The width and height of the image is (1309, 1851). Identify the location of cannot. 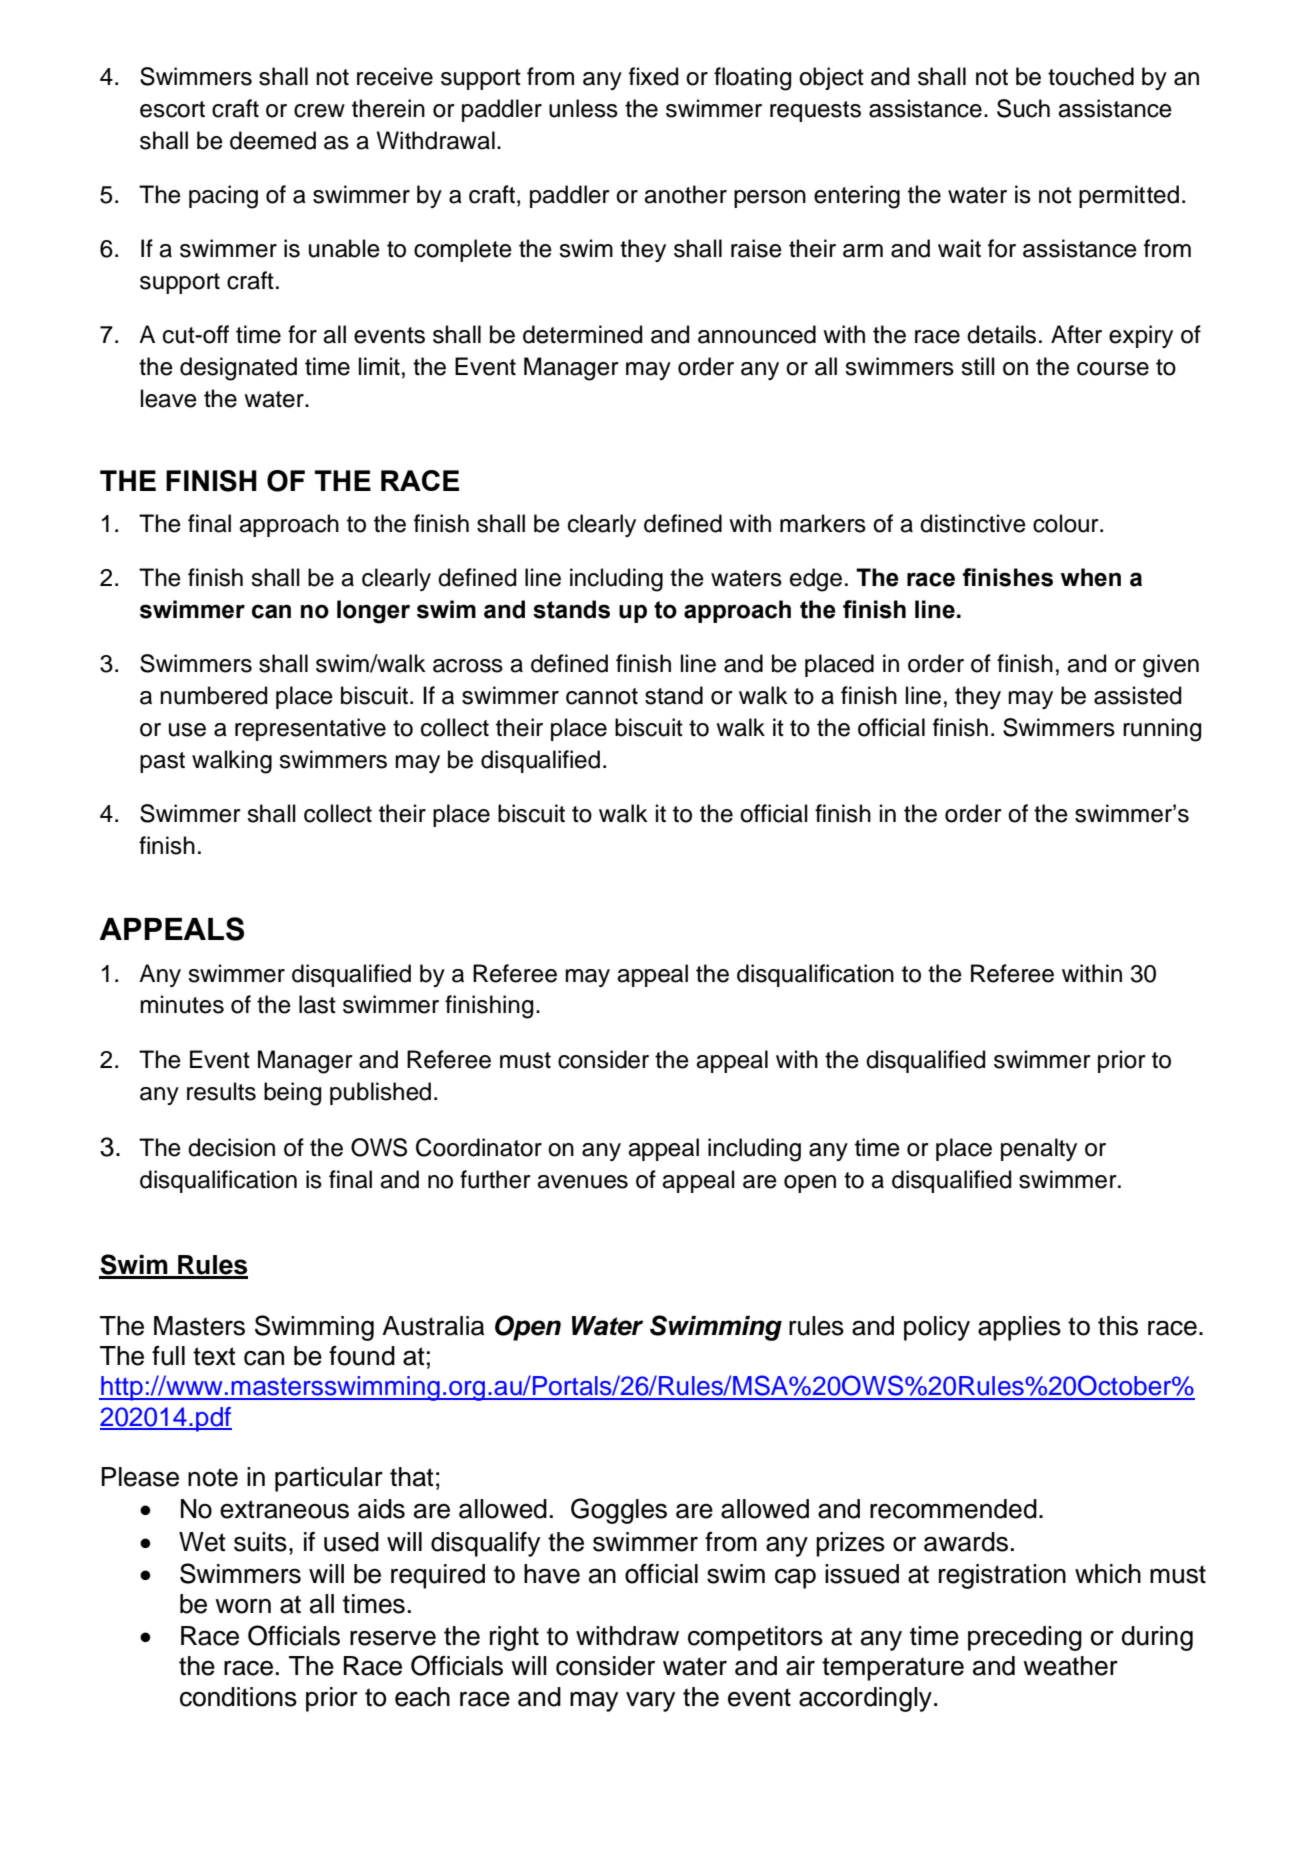
(602, 696).
